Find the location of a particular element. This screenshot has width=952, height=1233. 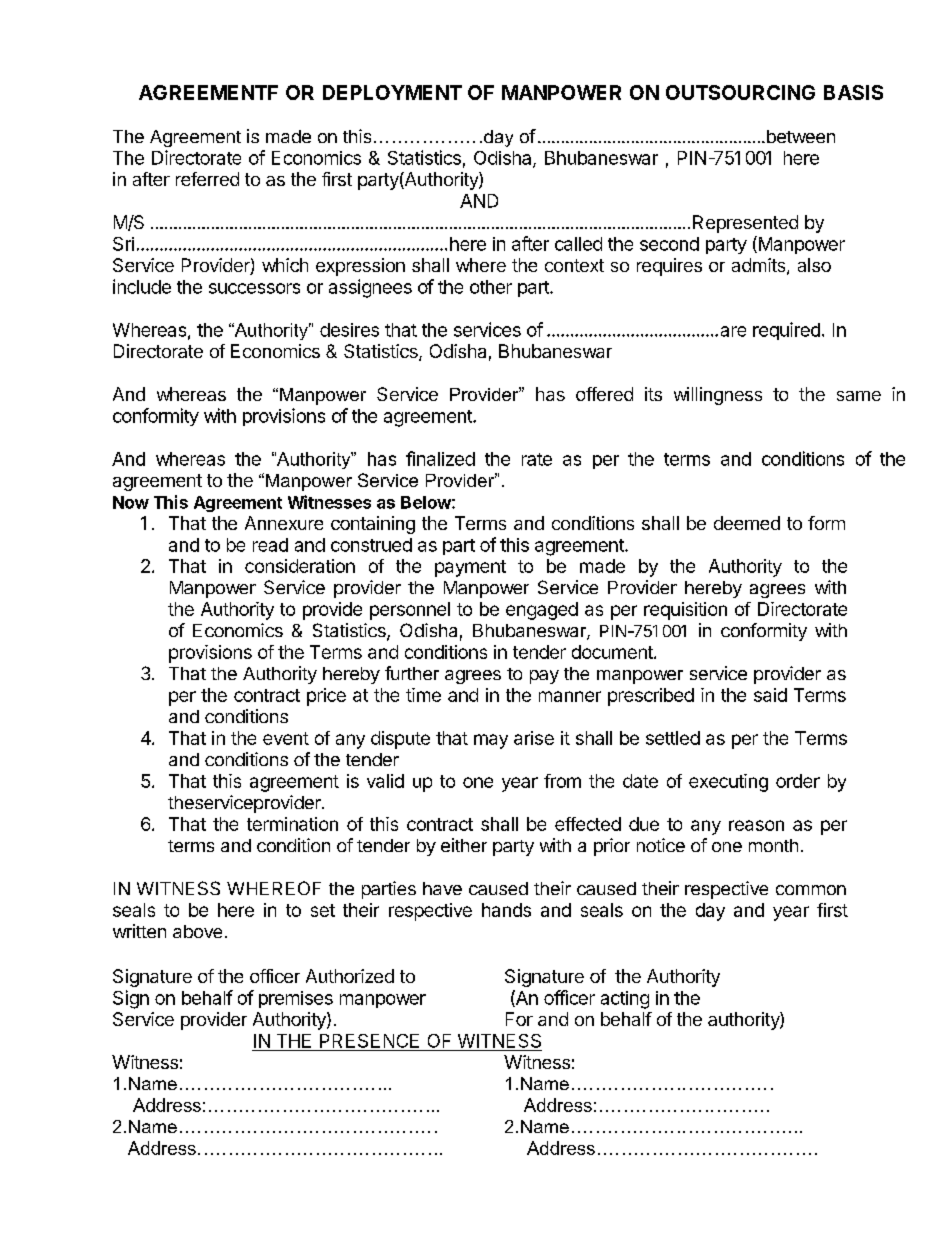

referred is located at coordinates (207, 179).
